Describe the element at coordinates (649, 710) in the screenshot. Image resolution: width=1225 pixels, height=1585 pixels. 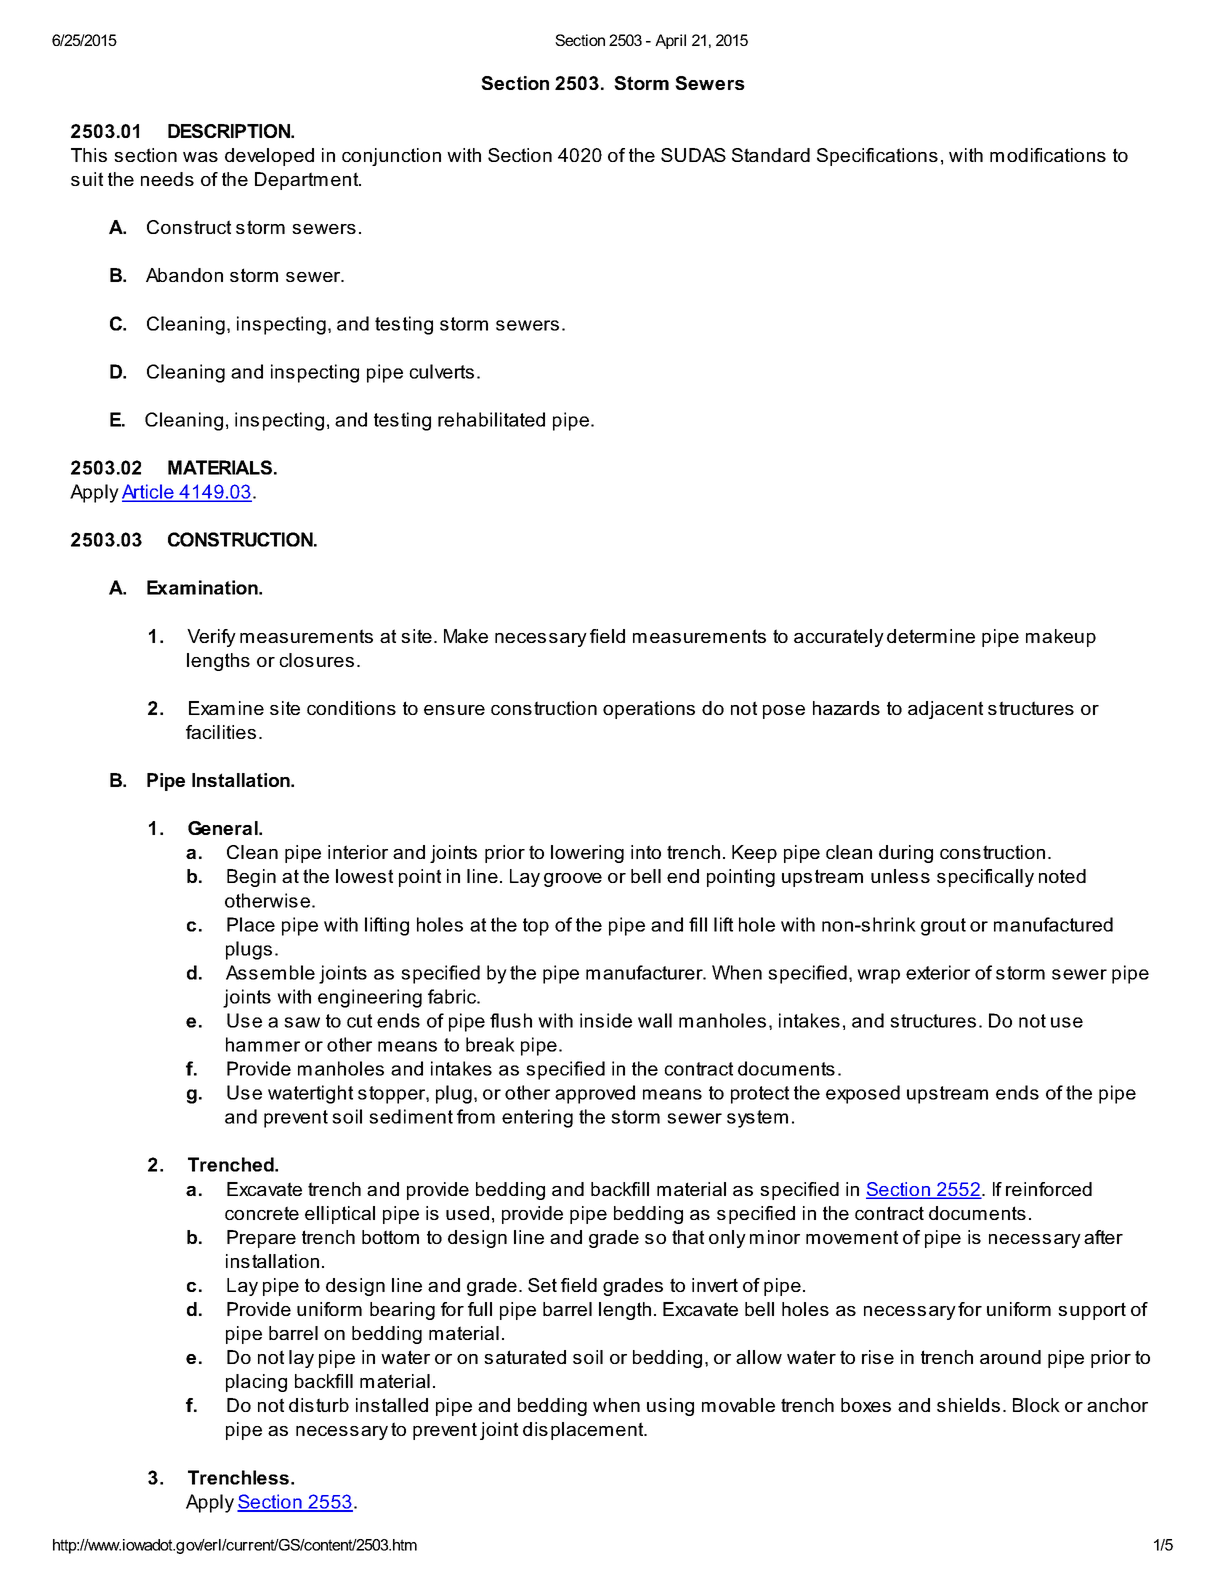
I see `operations` at that location.
